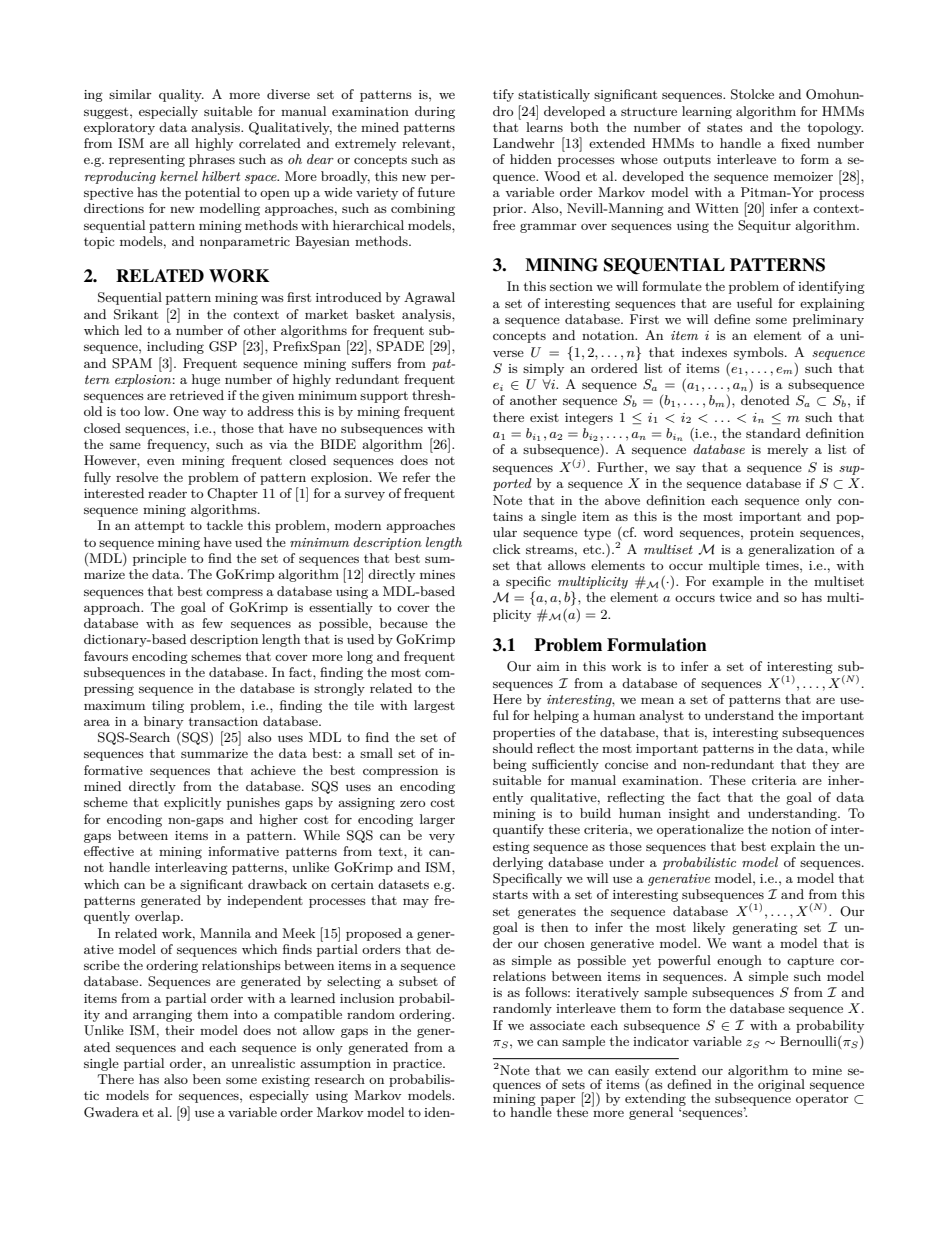  What do you see at coordinates (510, 765) in the screenshot?
I see `being` at bounding box center [510, 765].
